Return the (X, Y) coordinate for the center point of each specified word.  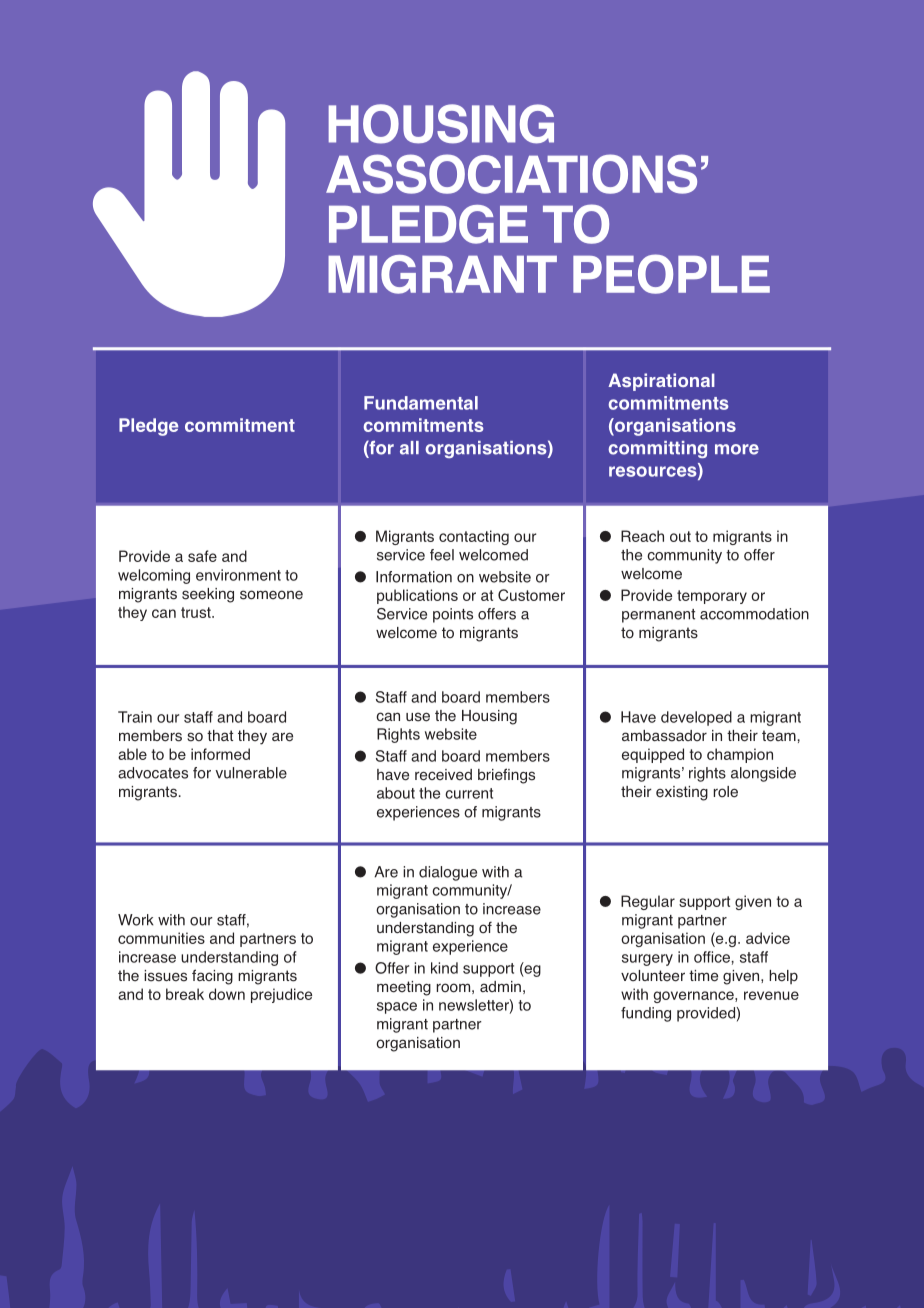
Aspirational (661, 382)
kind (444, 968)
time (703, 976)
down (227, 994)
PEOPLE (671, 274)
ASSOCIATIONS (511, 174)
